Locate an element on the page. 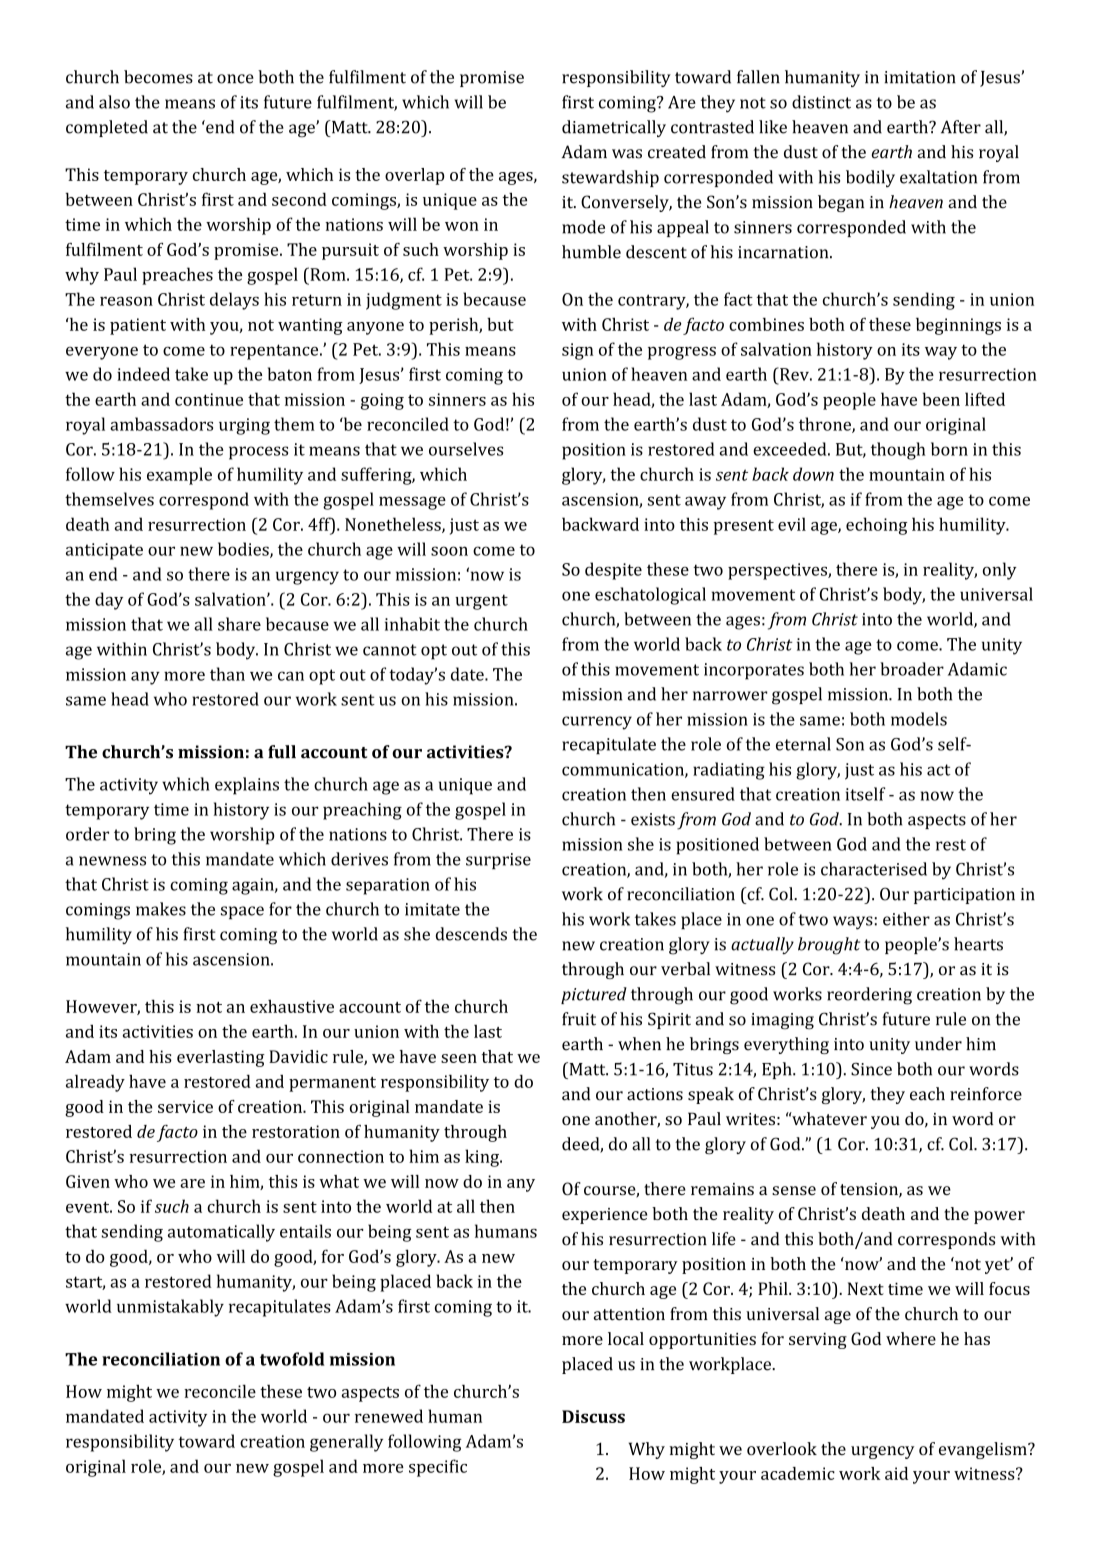  though is located at coordinates (898, 451).
